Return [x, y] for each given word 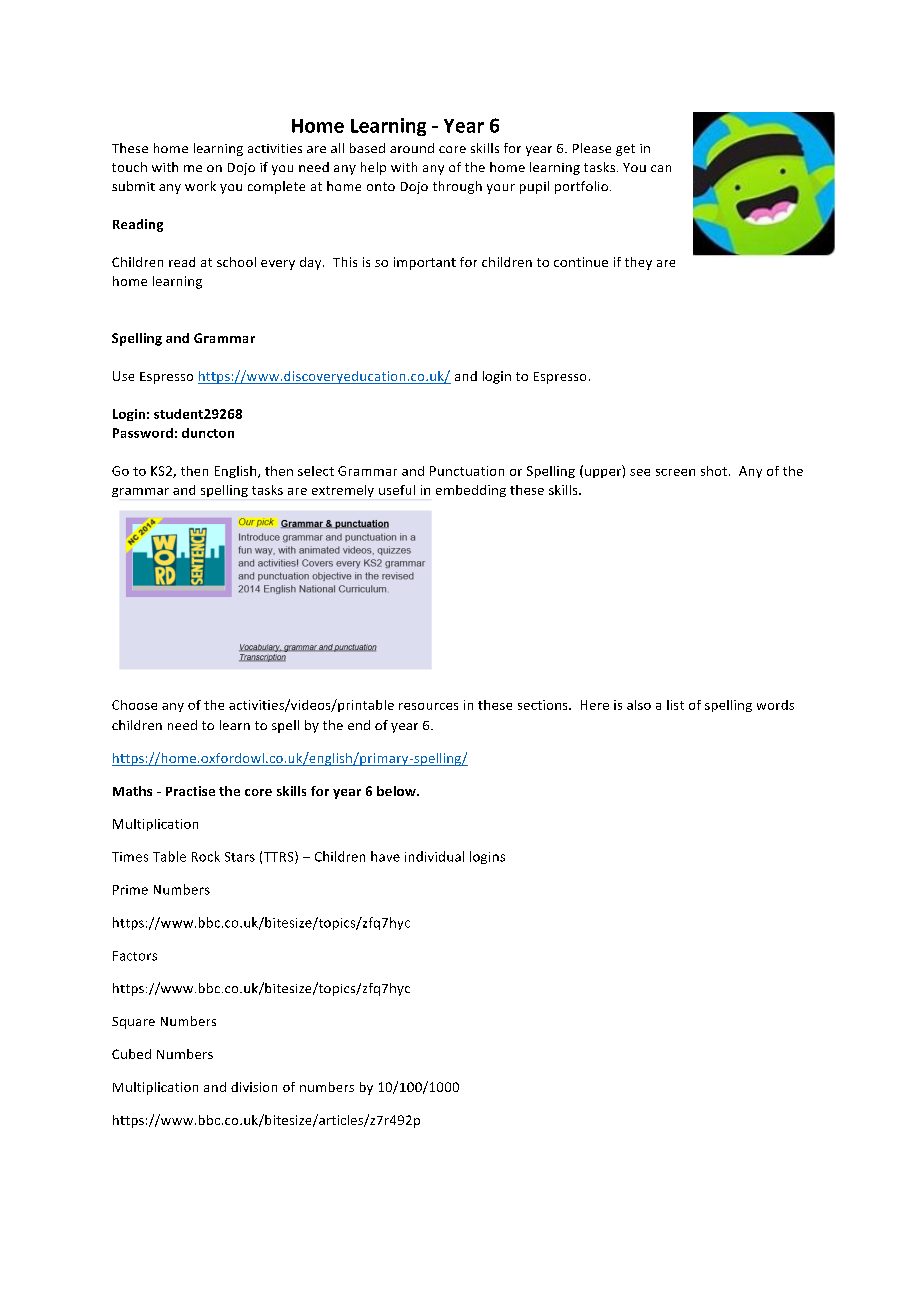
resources [428, 706]
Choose [134, 705]
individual [434, 856]
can [661, 168]
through [457, 187]
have [385, 856]
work [200, 186]
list [675, 705]
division [254, 1087]
